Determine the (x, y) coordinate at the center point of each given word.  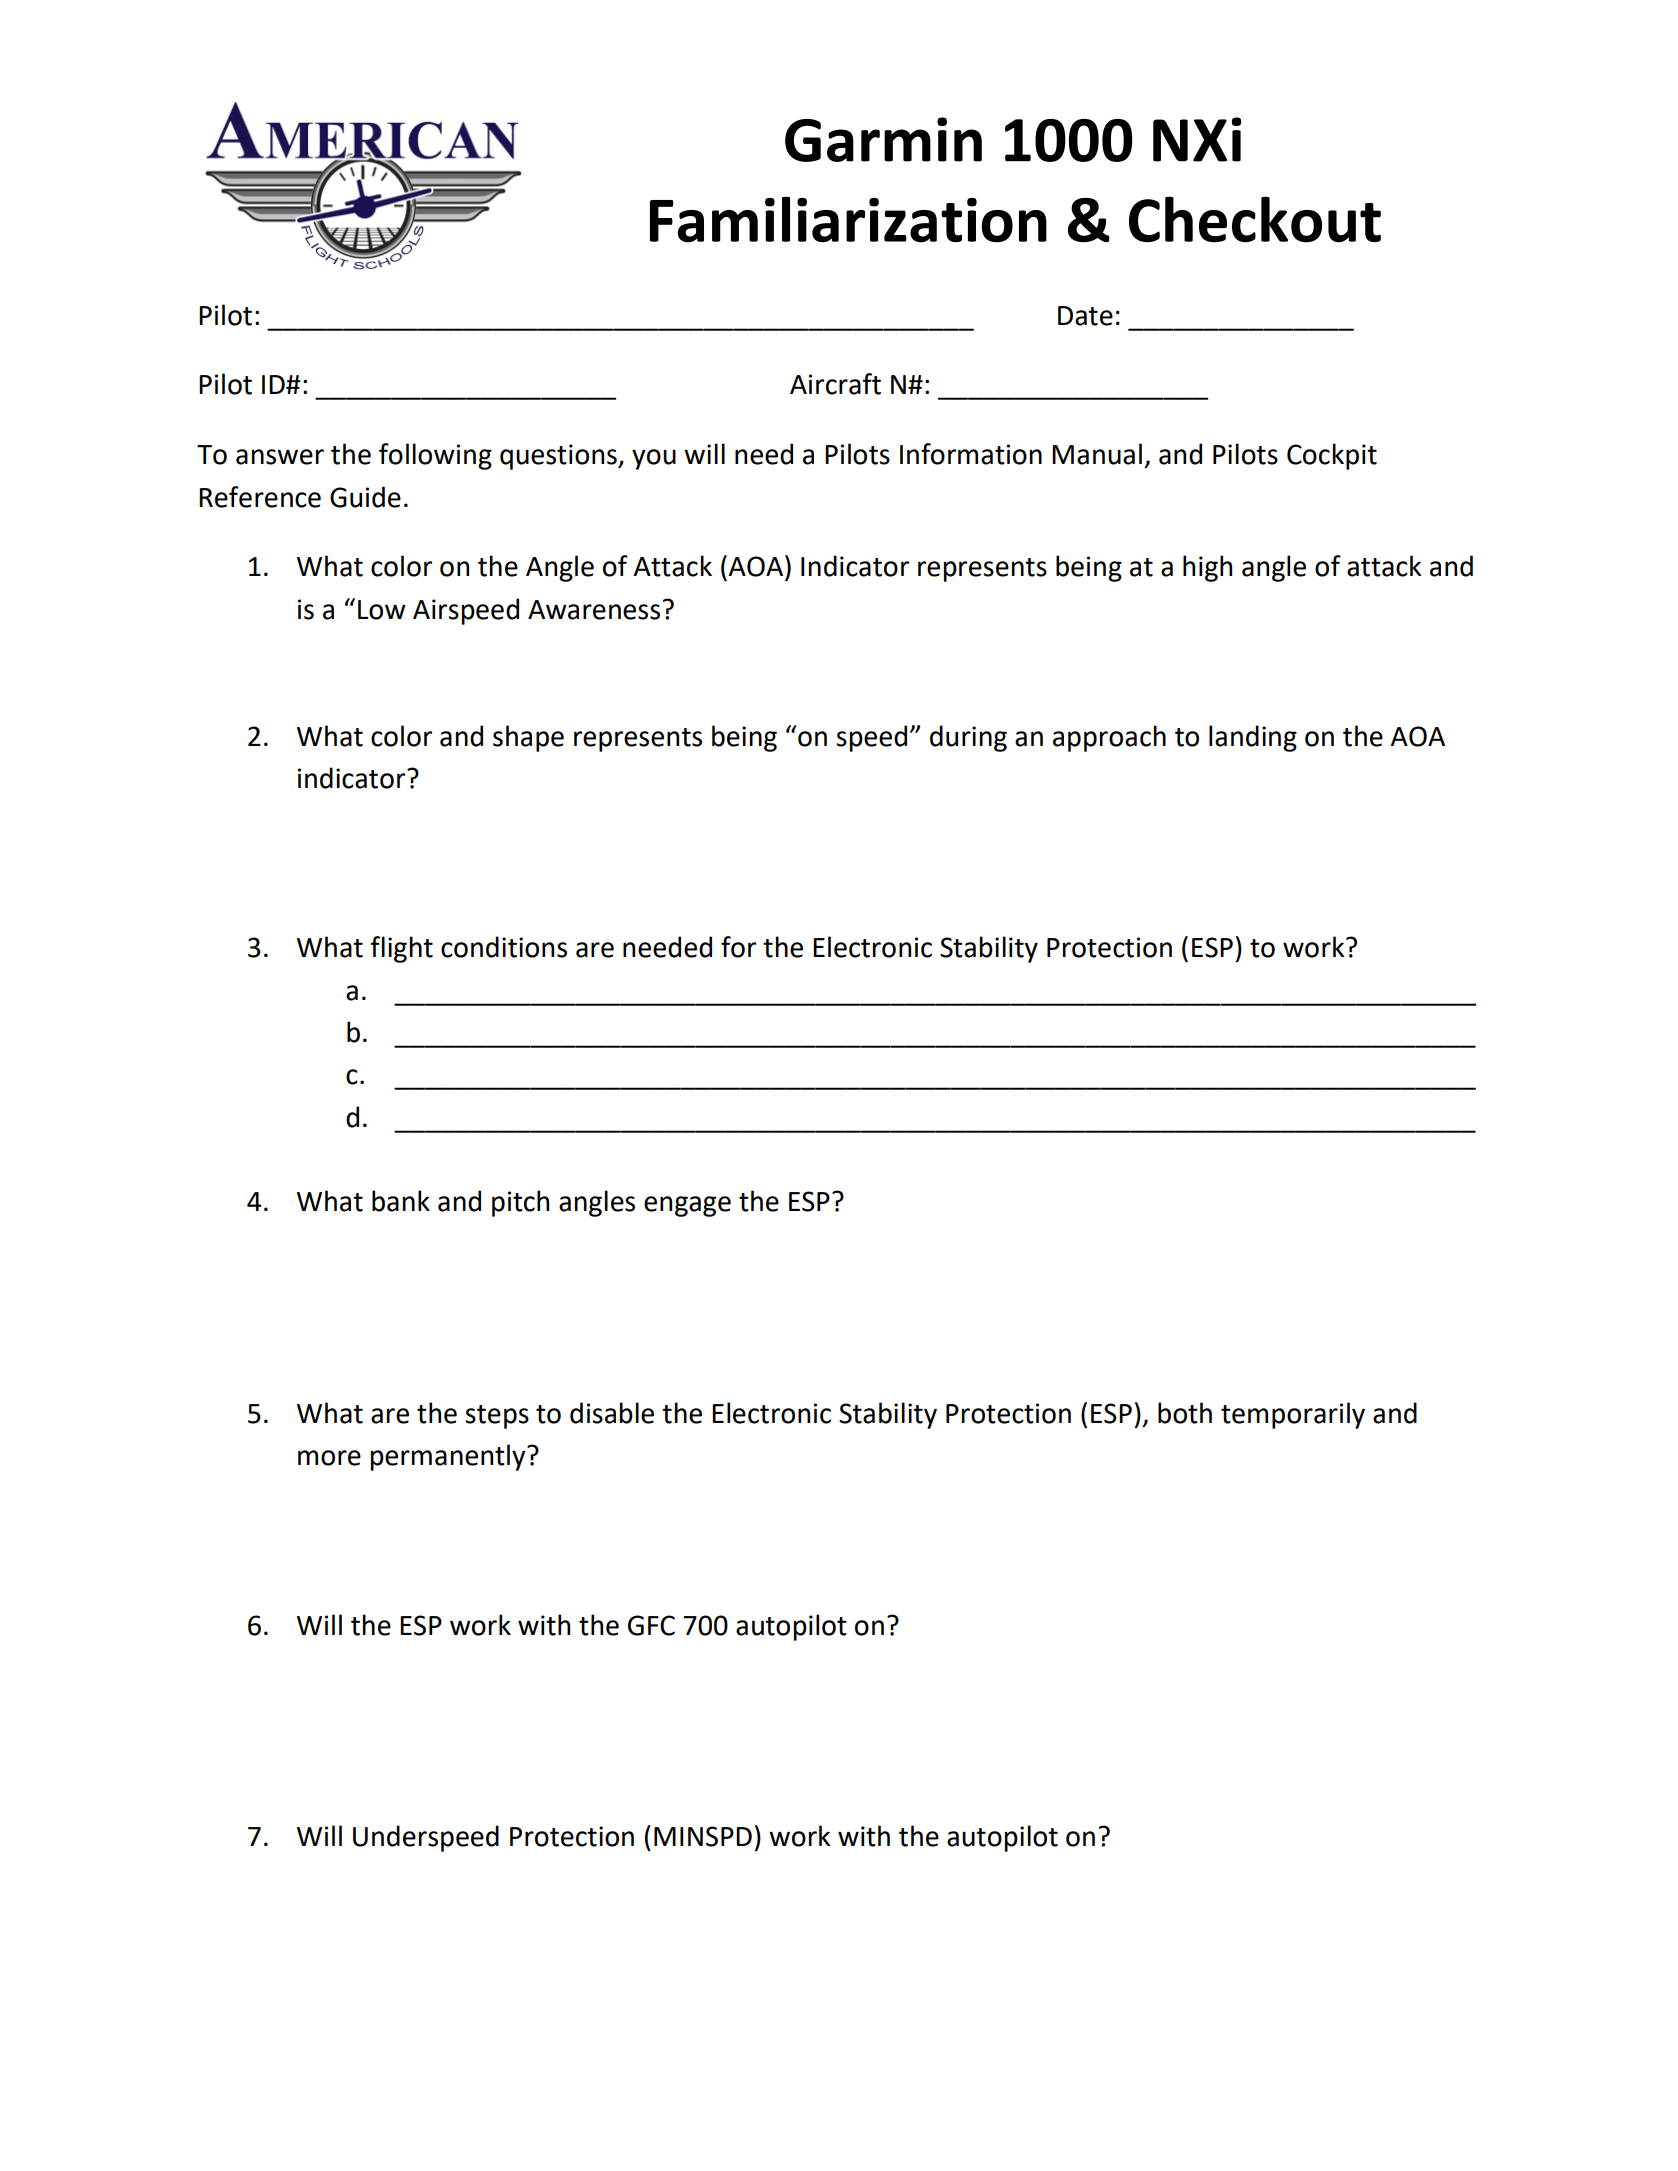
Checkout (1255, 219)
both (1185, 1413)
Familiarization (848, 219)
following (435, 456)
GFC (651, 1625)
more (329, 1458)
